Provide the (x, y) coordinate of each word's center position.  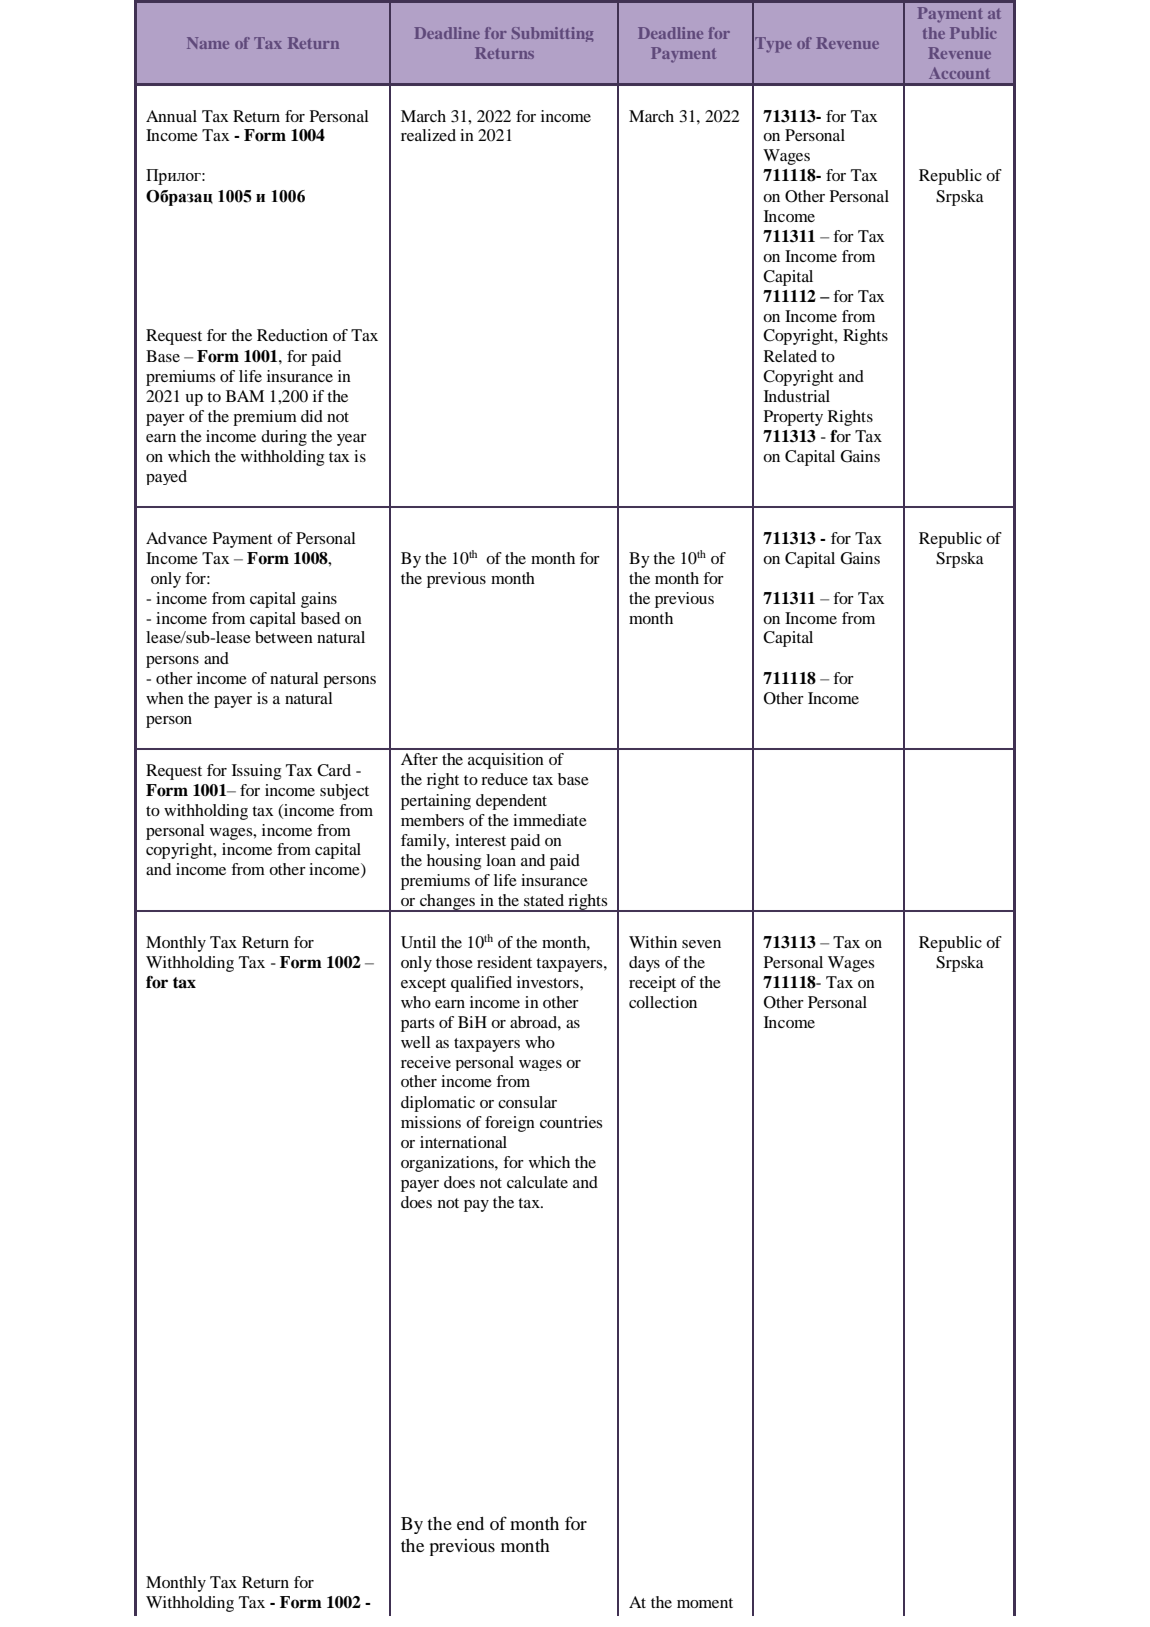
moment (705, 1603)
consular (527, 1102)
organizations (448, 1164)
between (284, 637)
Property (793, 418)
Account (959, 73)
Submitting (552, 34)
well (416, 1042)
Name (208, 43)
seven (701, 944)
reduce (504, 779)
